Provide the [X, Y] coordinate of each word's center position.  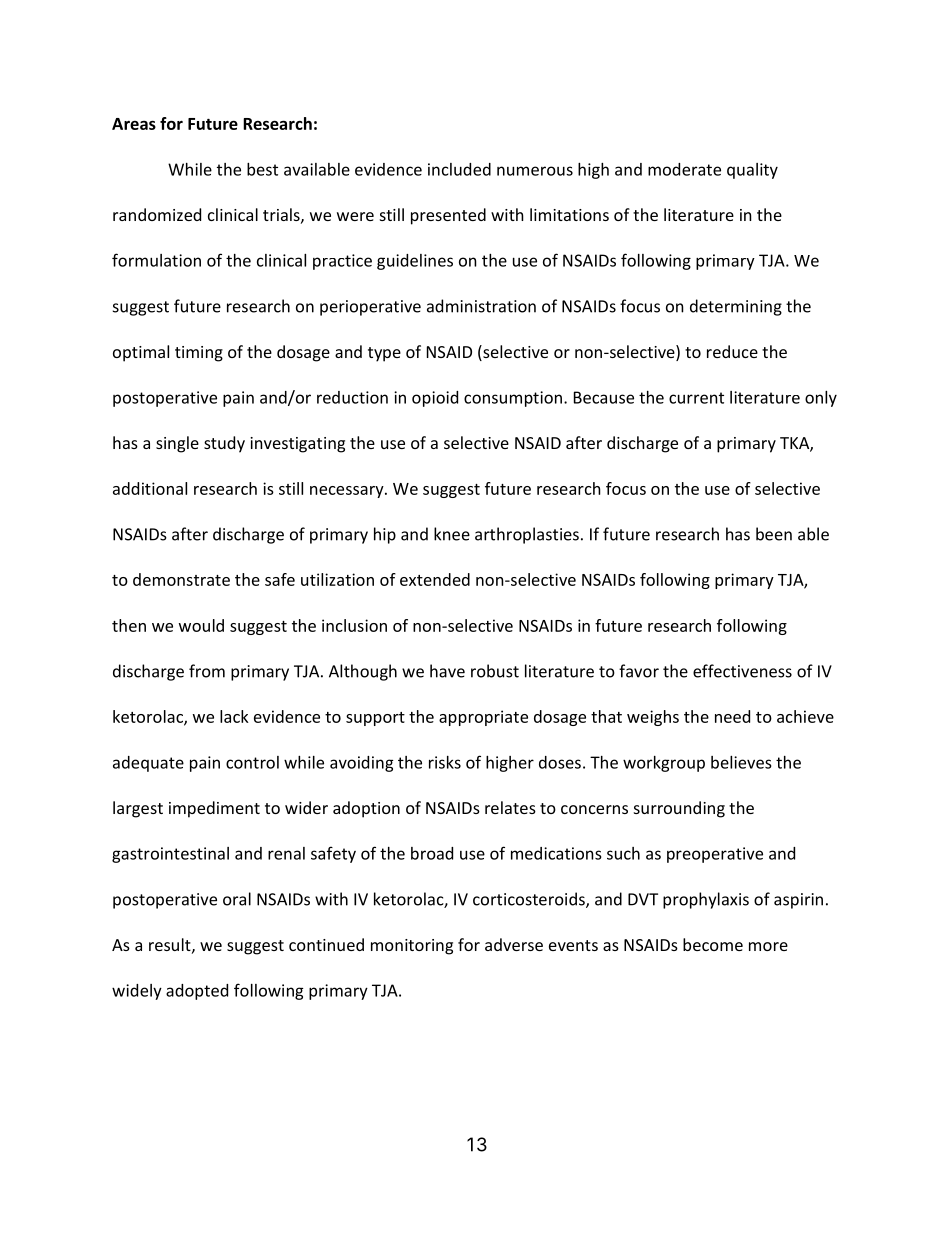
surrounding [679, 809]
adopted [197, 992]
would [201, 625]
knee [452, 534]
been [774, 534]
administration [481, 306]
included [459, 169]
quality [752, 171]
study [224, 444]
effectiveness [742, 671]
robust [495, 671]
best [262, 169]
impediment [214, 809]
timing [199, 354]
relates [510, 807]
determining [736, 307]
